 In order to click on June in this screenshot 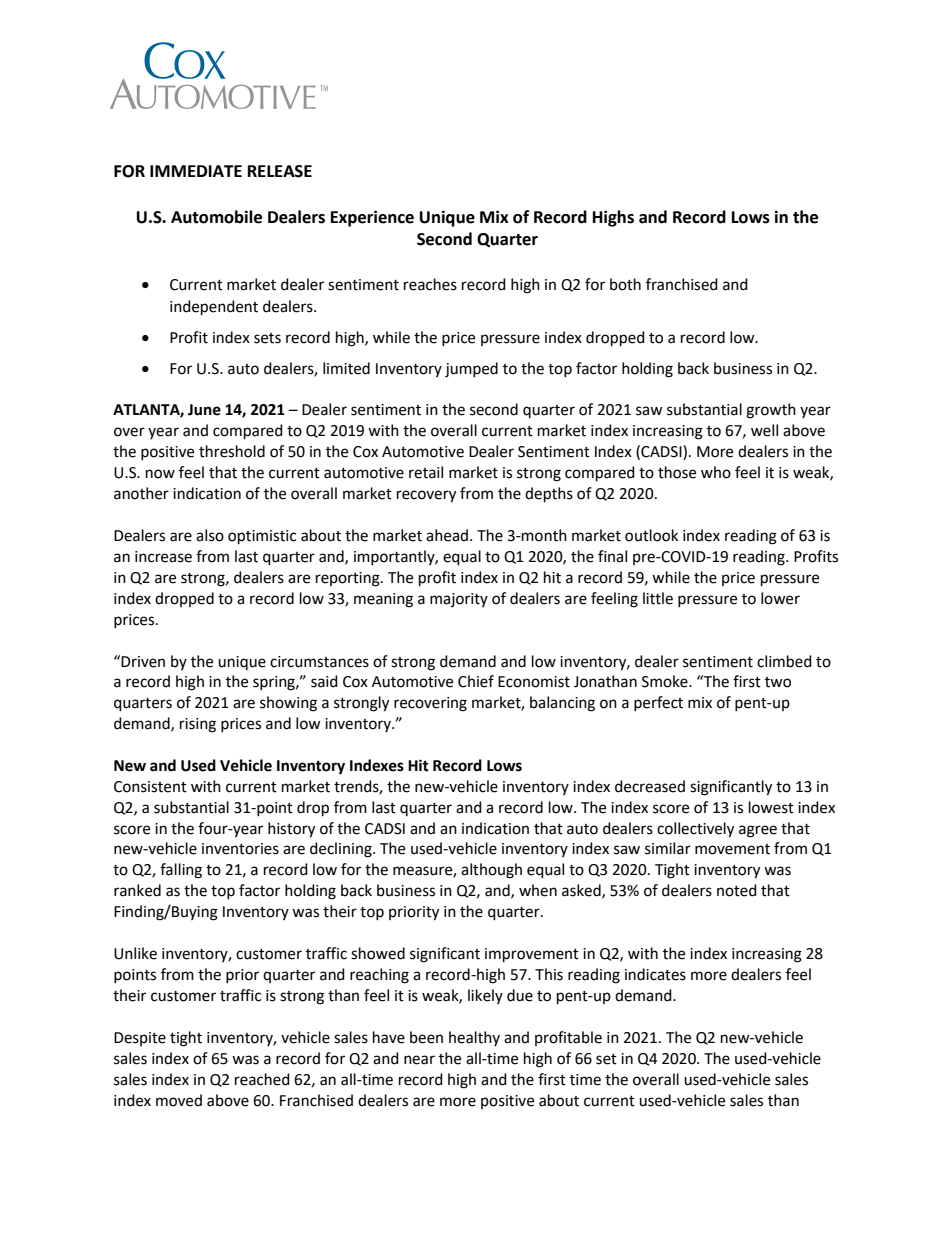, I will do `click(204, 410)`.
